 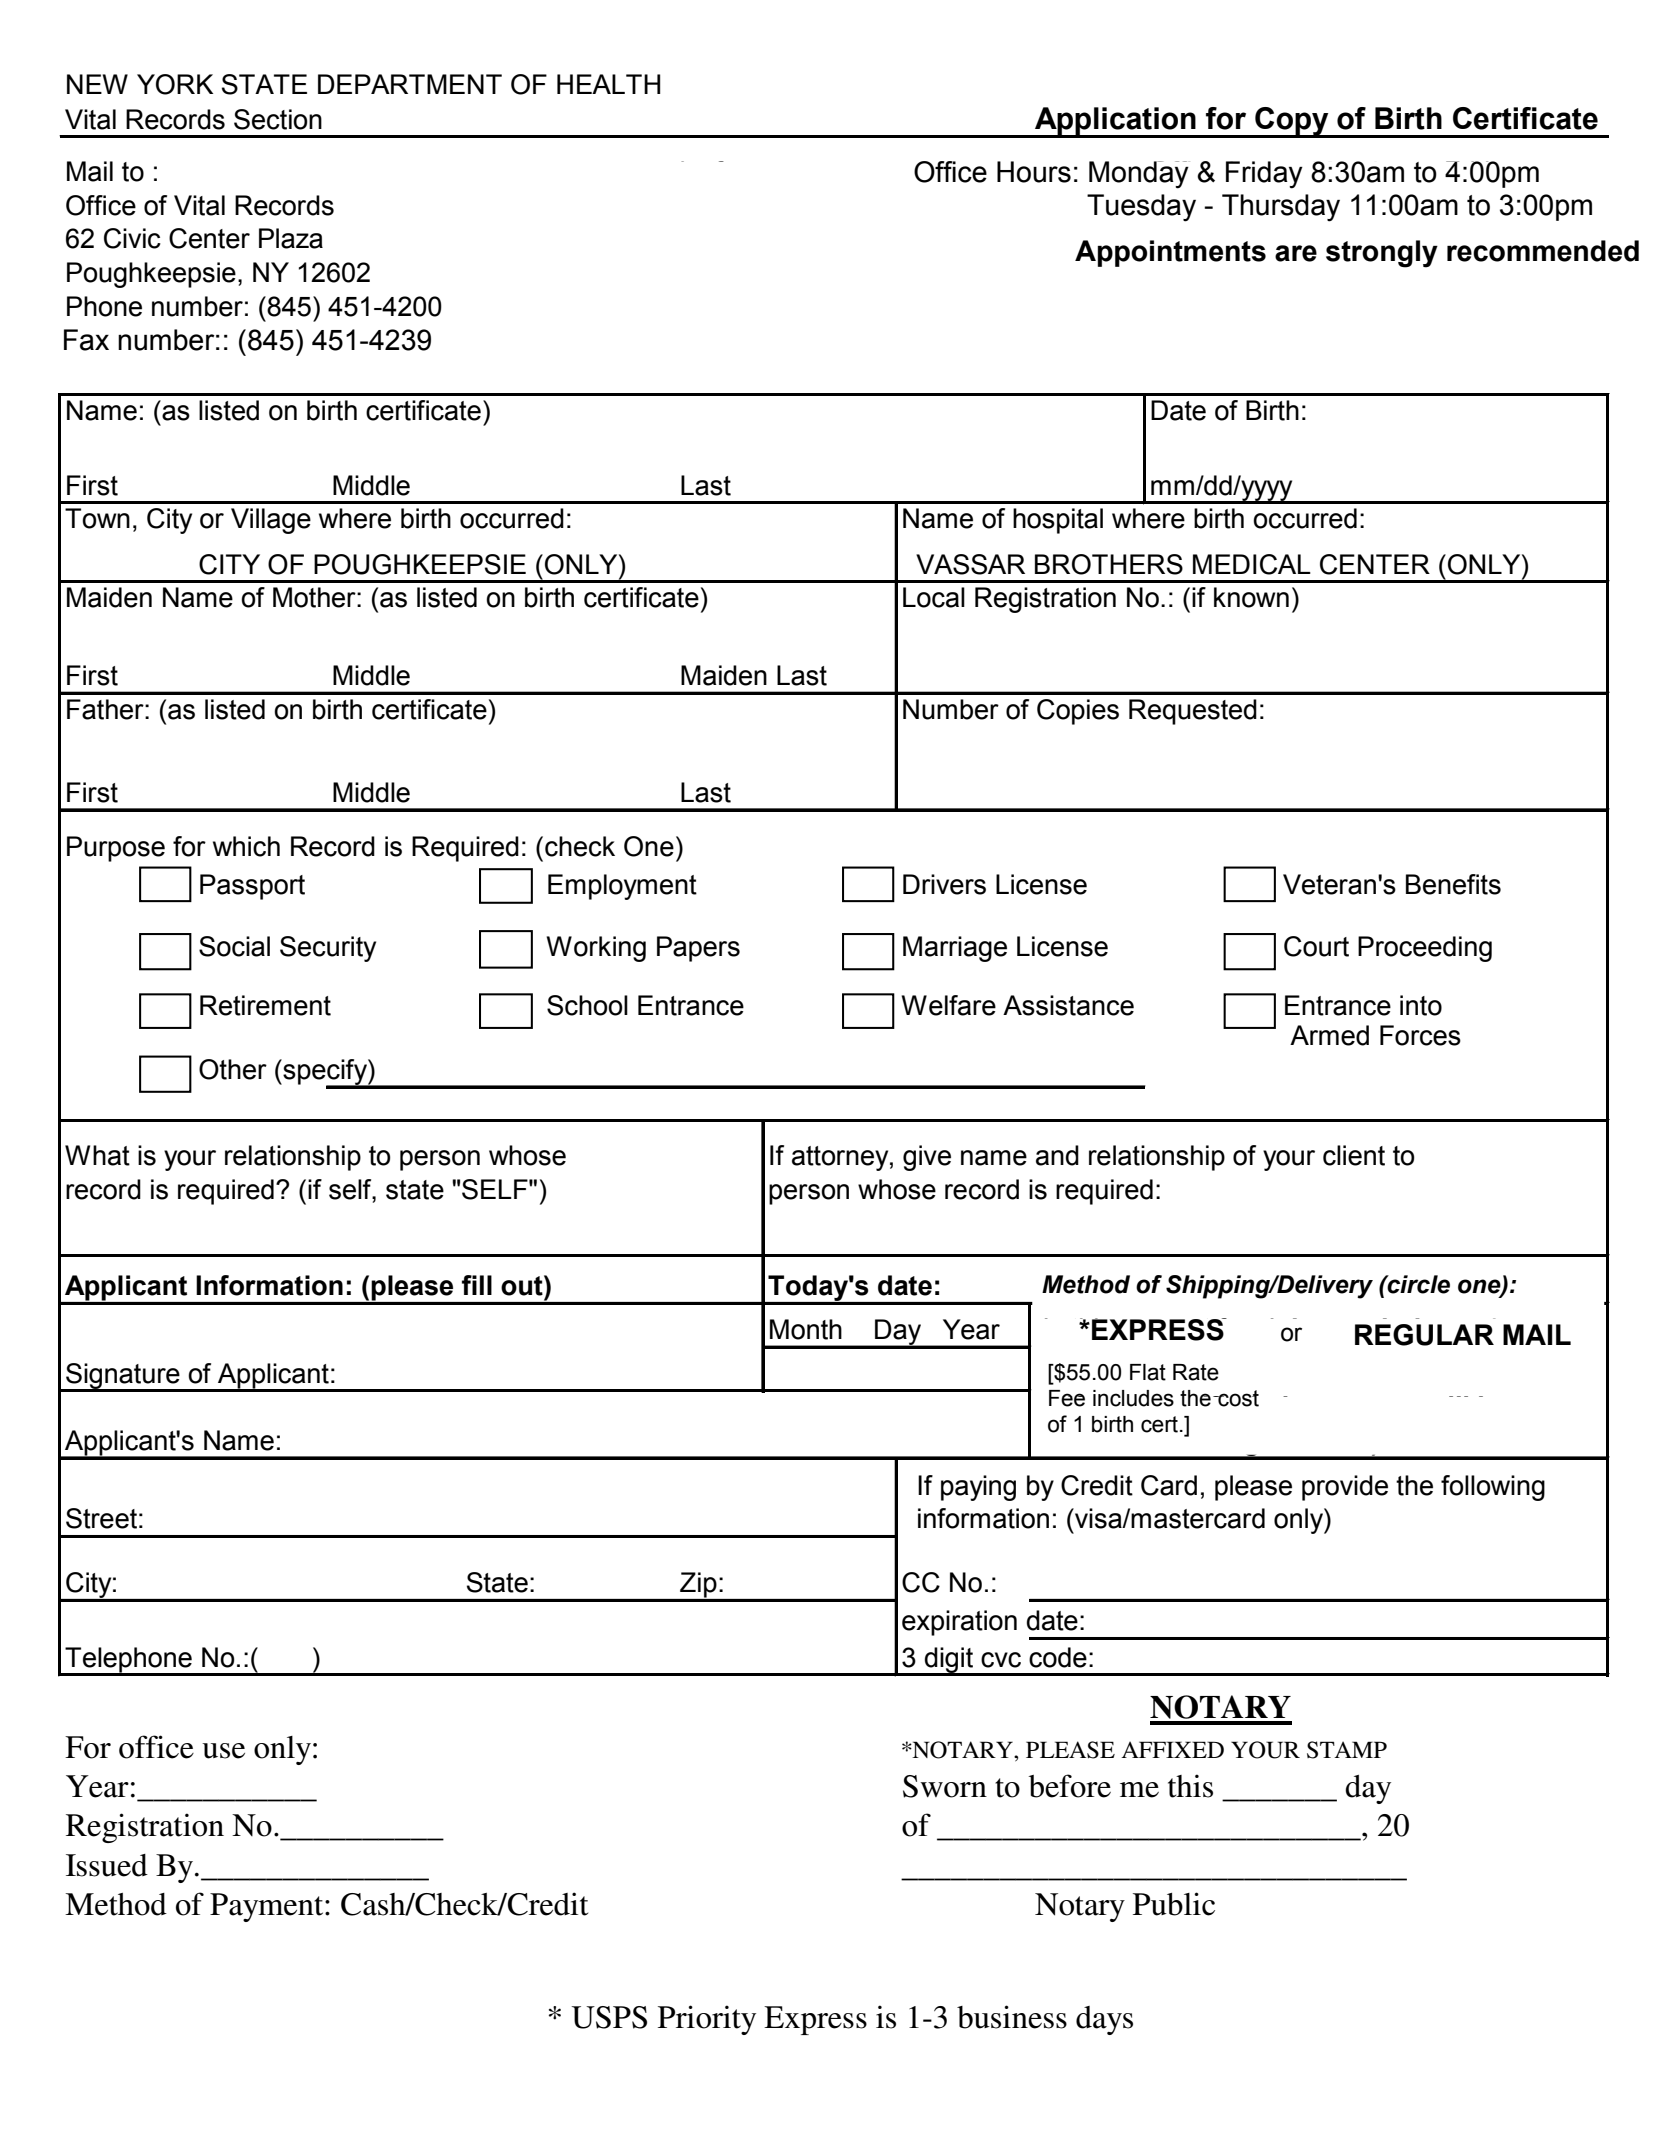 What do you see at coordinates (265, 1005) in the page?
I see `Retirement` at bounding box center [265, 1005].
